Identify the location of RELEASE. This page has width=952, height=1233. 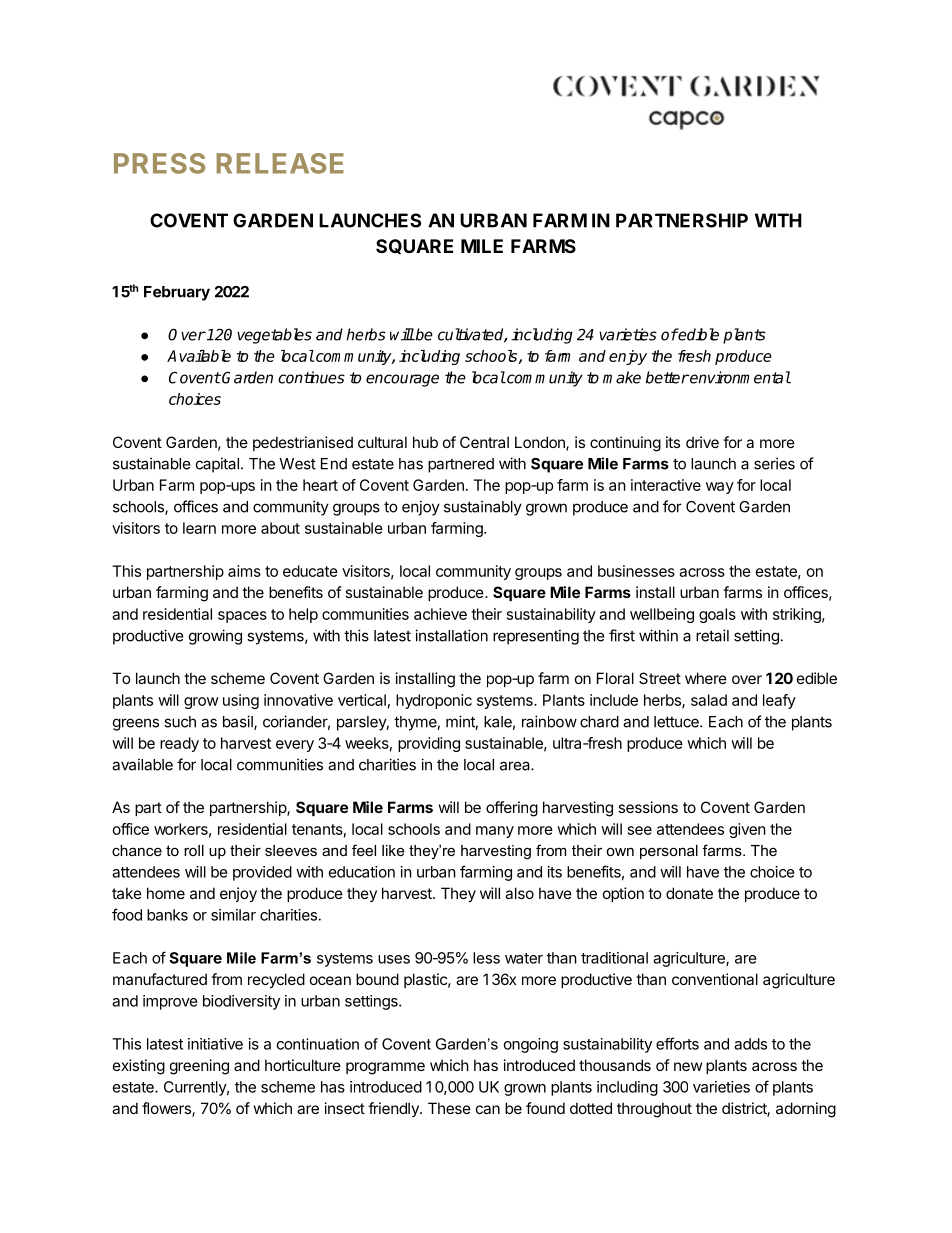
(280, 163).
